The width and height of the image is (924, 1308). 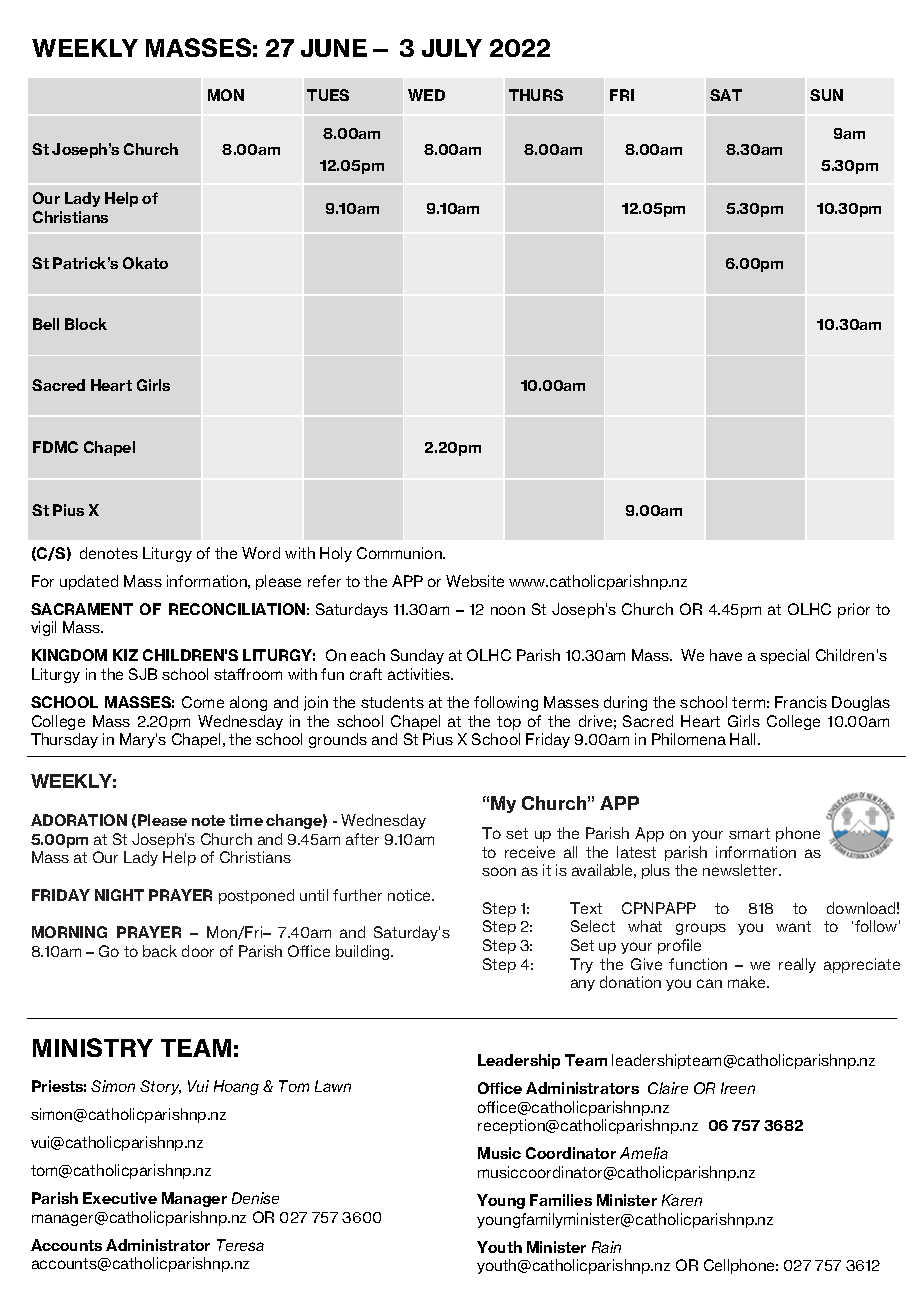 I want to click on Hall, so click(x=744, y=739).
